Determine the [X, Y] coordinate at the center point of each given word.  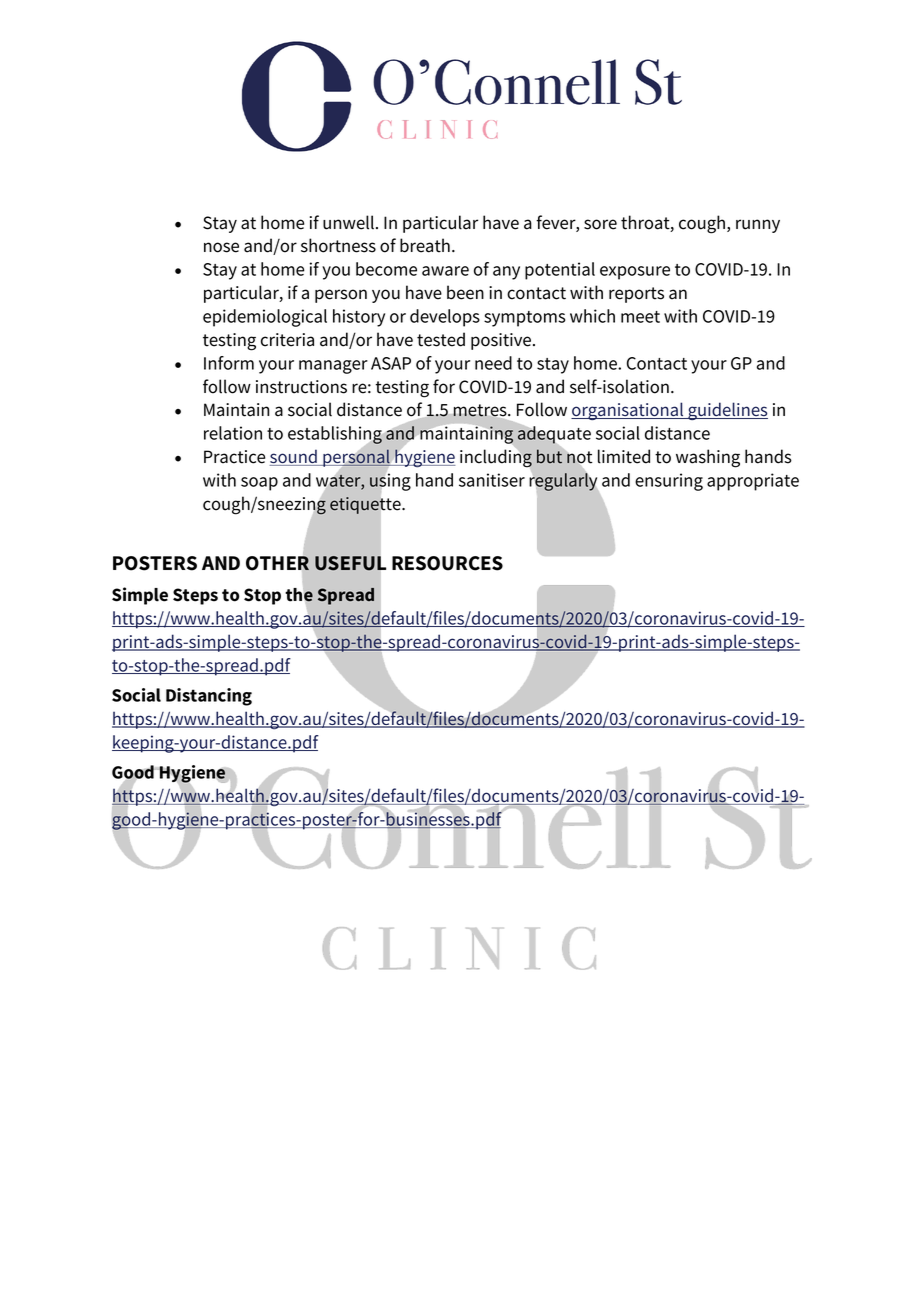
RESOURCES [447, 563]
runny [758, 226]
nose [221, 247]
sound [294, 457]
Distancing [209, 697]
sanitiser [492, 480]
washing [708, 458]
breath [425, 245]
